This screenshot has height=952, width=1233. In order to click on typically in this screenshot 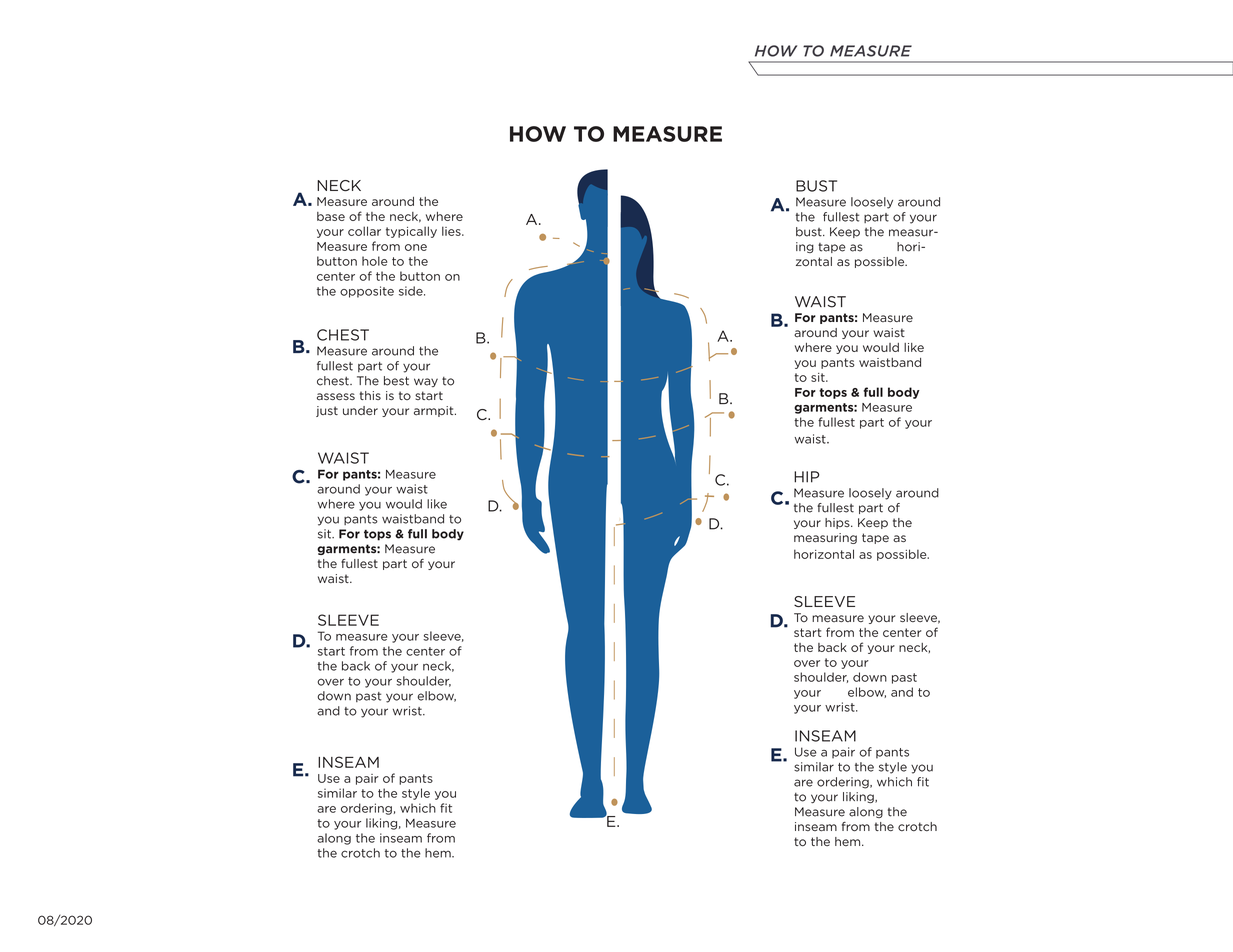, I will do `click(411, 232)`.
